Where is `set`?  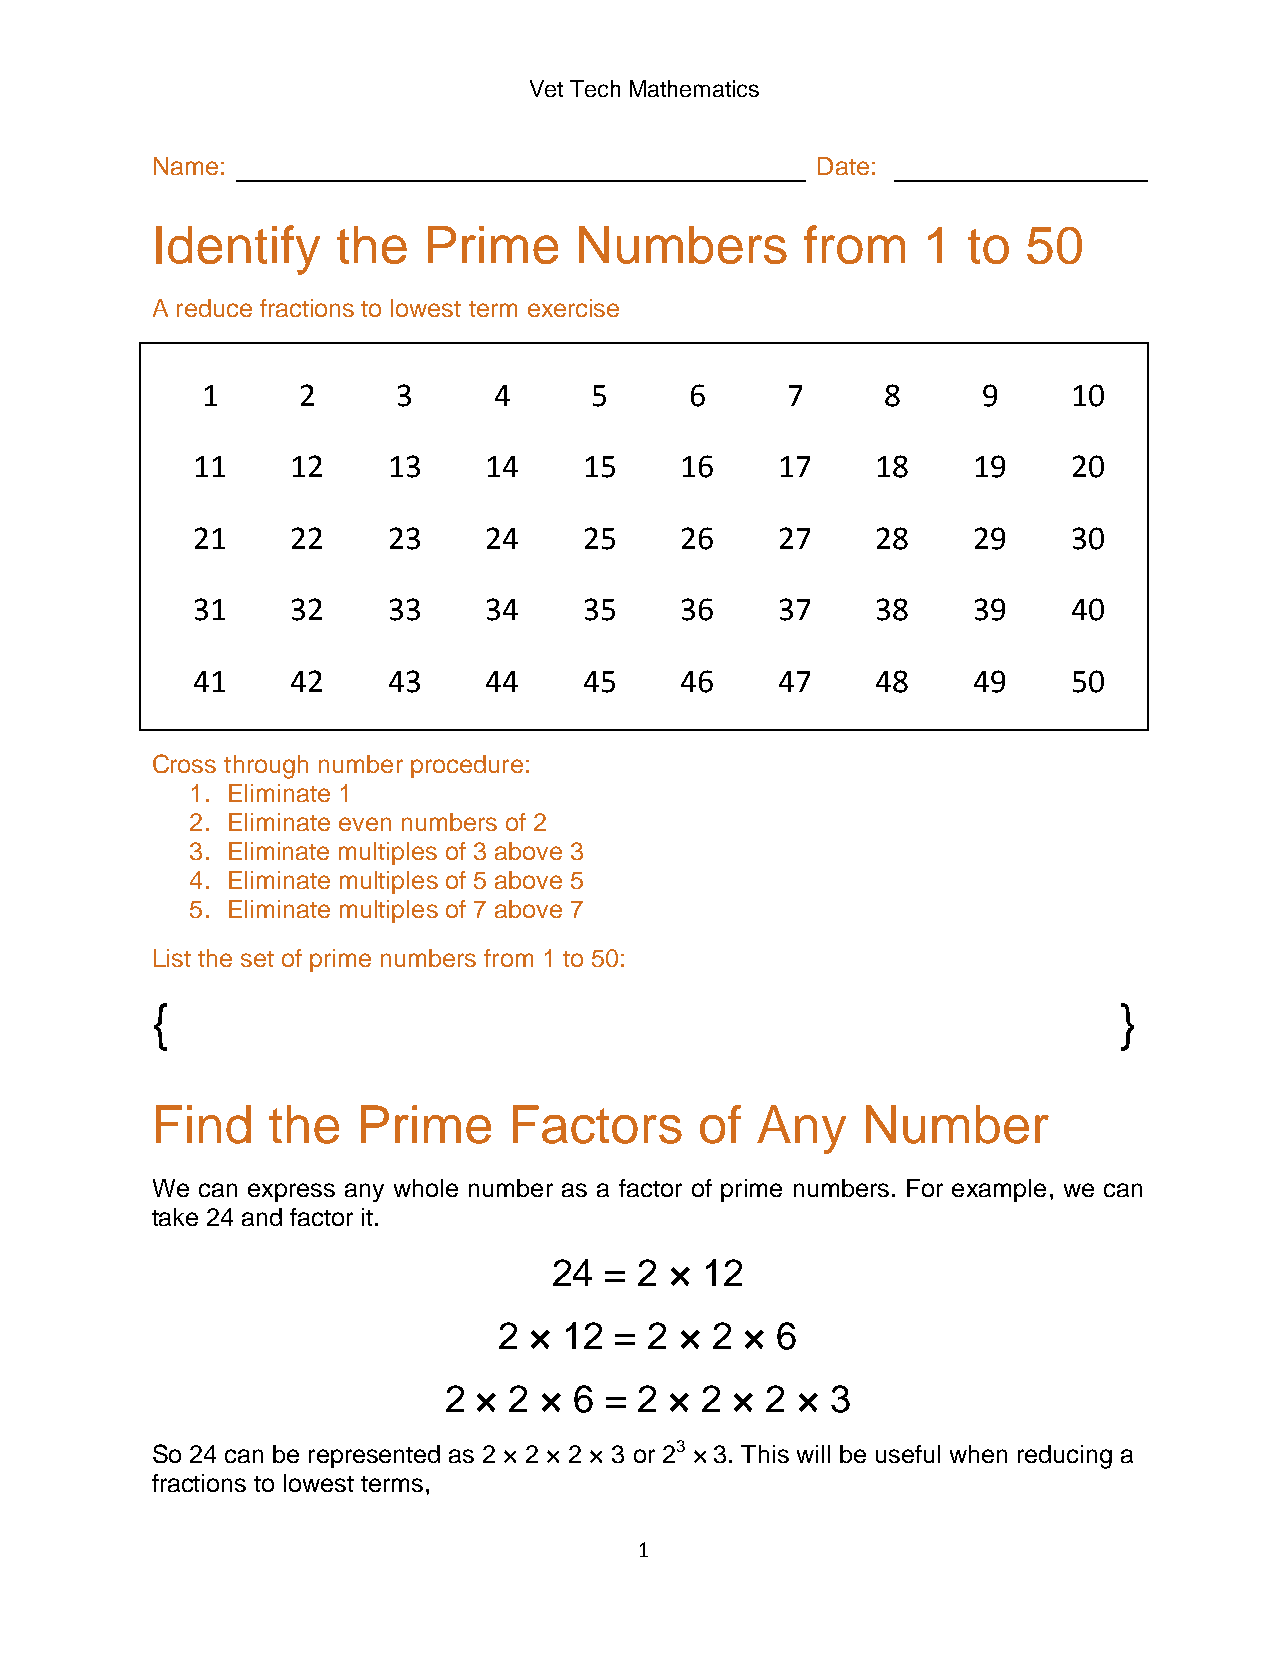 set is located at coordinates (257, 959).
